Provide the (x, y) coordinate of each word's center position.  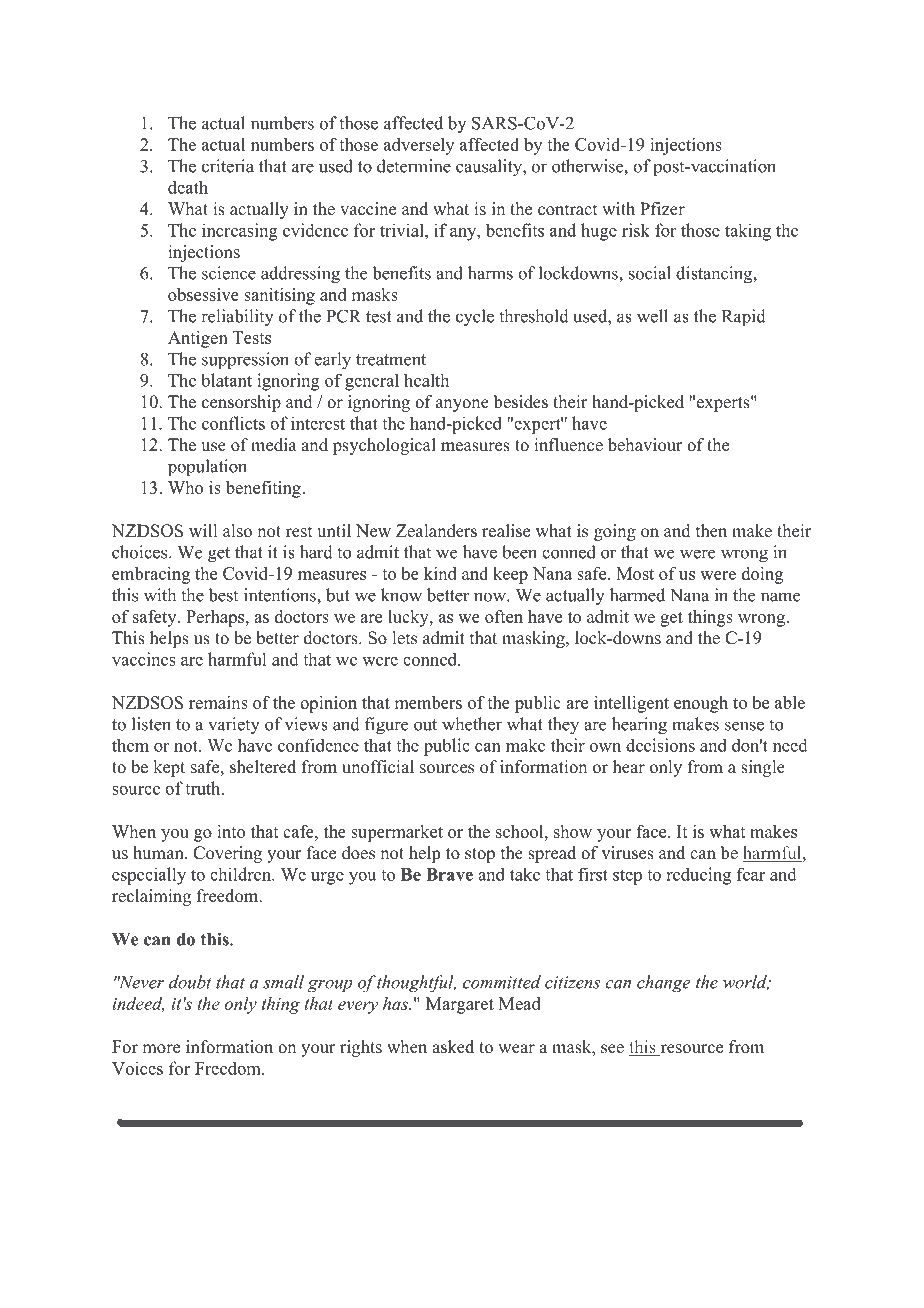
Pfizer (662, 209)
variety (234, 726)
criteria (228, 166)
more (161, 1049)
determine (414, 166)
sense (744, 726)
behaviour (645, 445)
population (207, 467)
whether (472, 724)
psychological (384, 446)
